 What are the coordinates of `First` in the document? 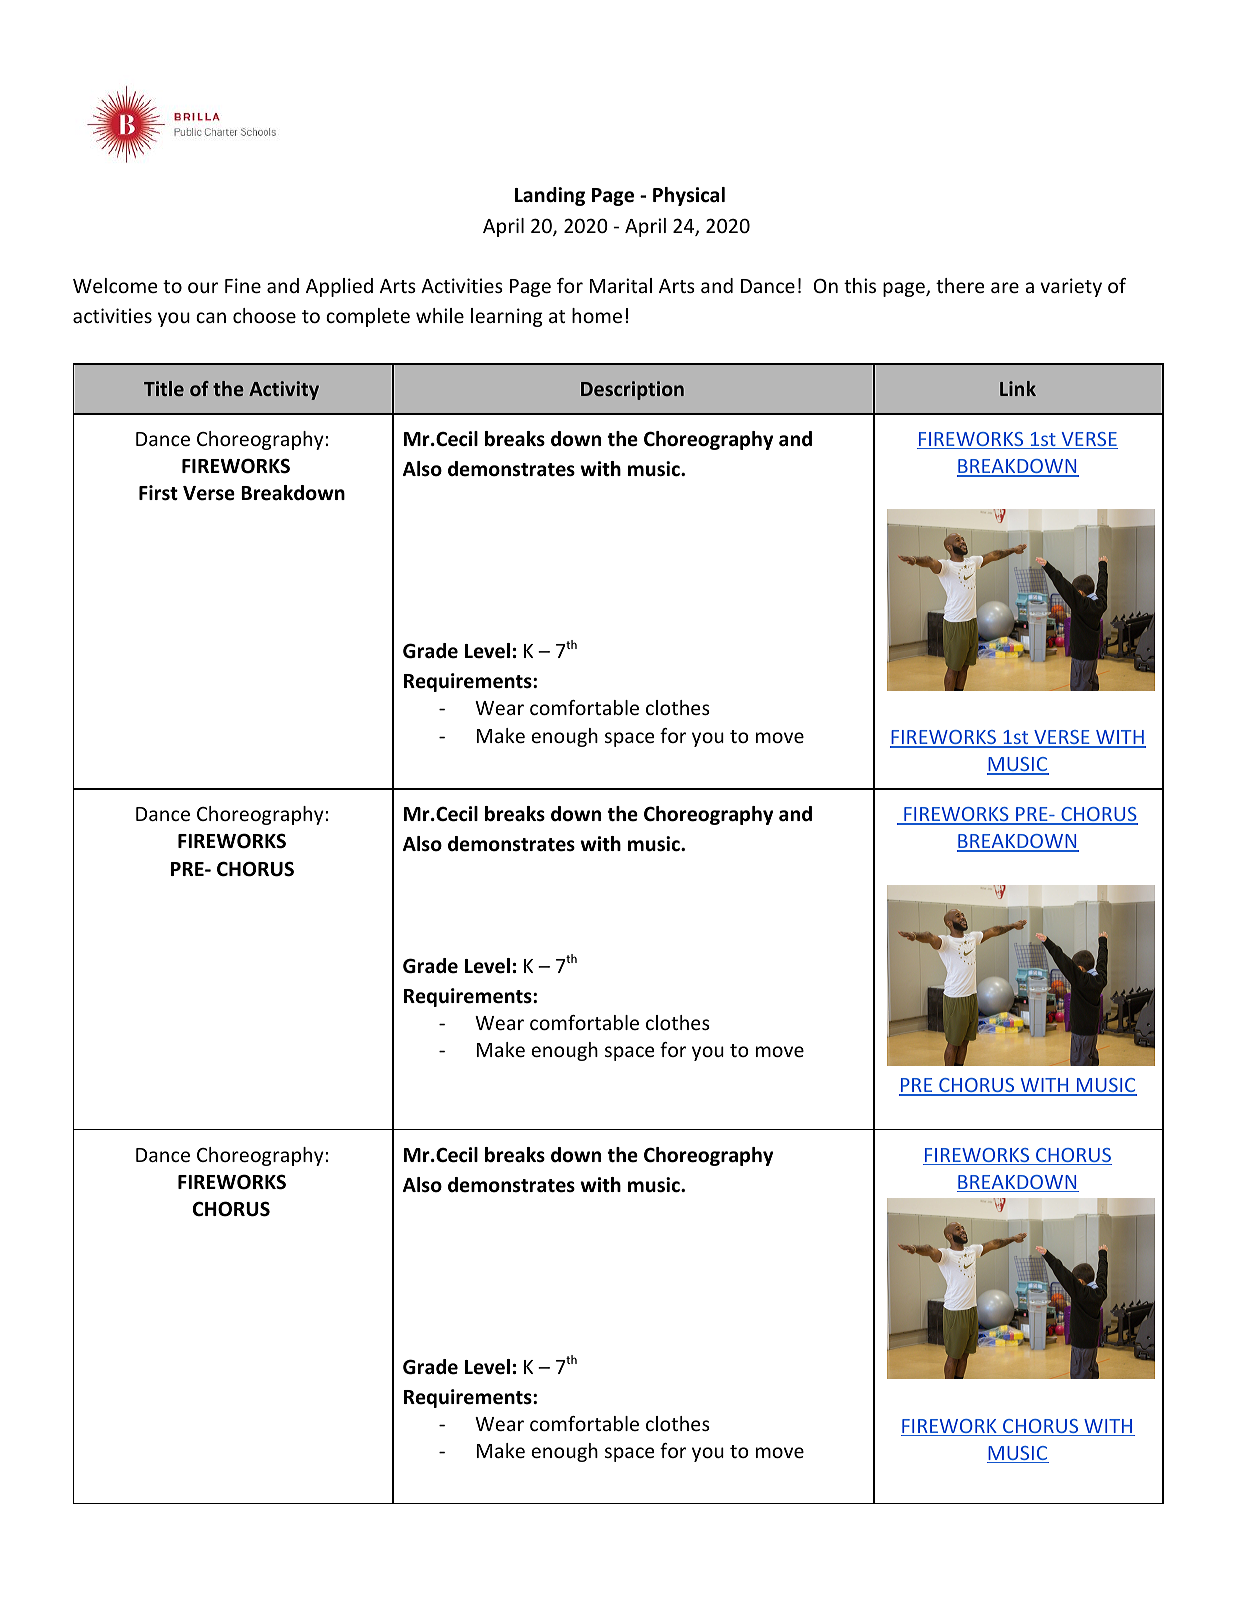 It's located at (158, 493).
